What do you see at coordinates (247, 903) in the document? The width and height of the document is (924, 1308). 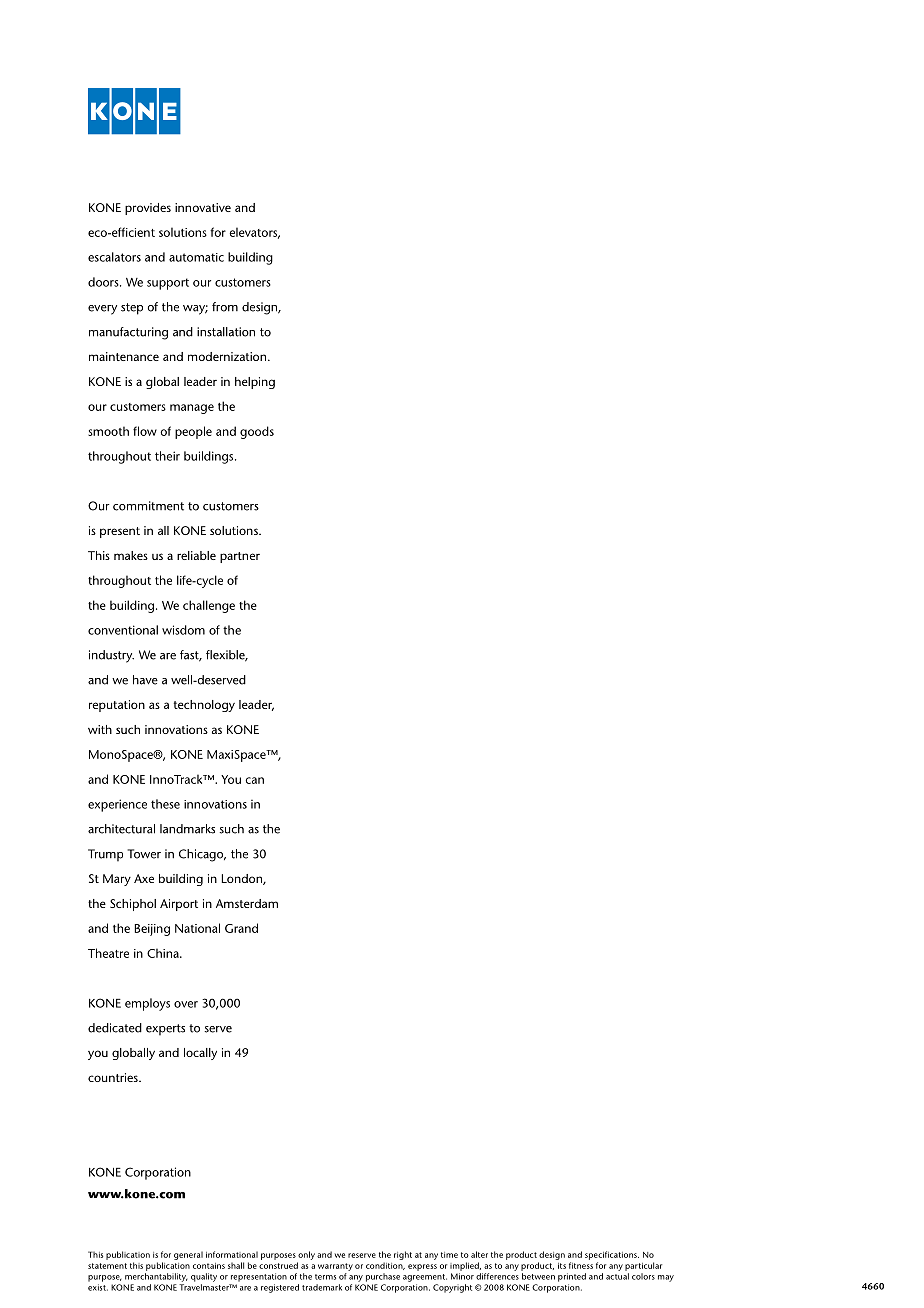 I see `Amsterdam` at bounding box center [247, 903].
